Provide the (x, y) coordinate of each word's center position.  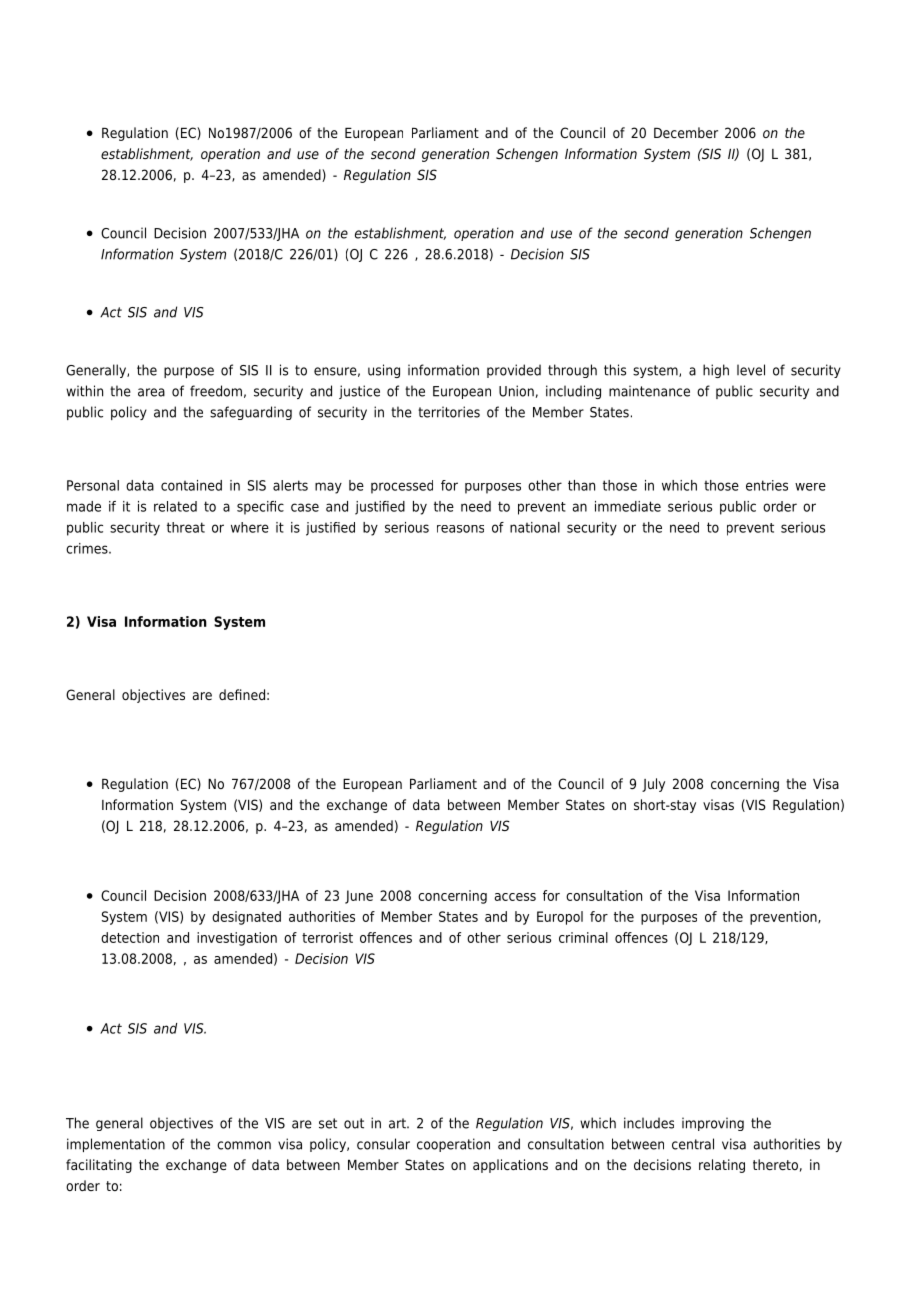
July (653, 785)
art (398, 1123)
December (686, 132)
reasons (460, 529)
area (151, 392)
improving (713, 1124)
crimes (88, 548)
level (751, 370)
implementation (116, 1145)
